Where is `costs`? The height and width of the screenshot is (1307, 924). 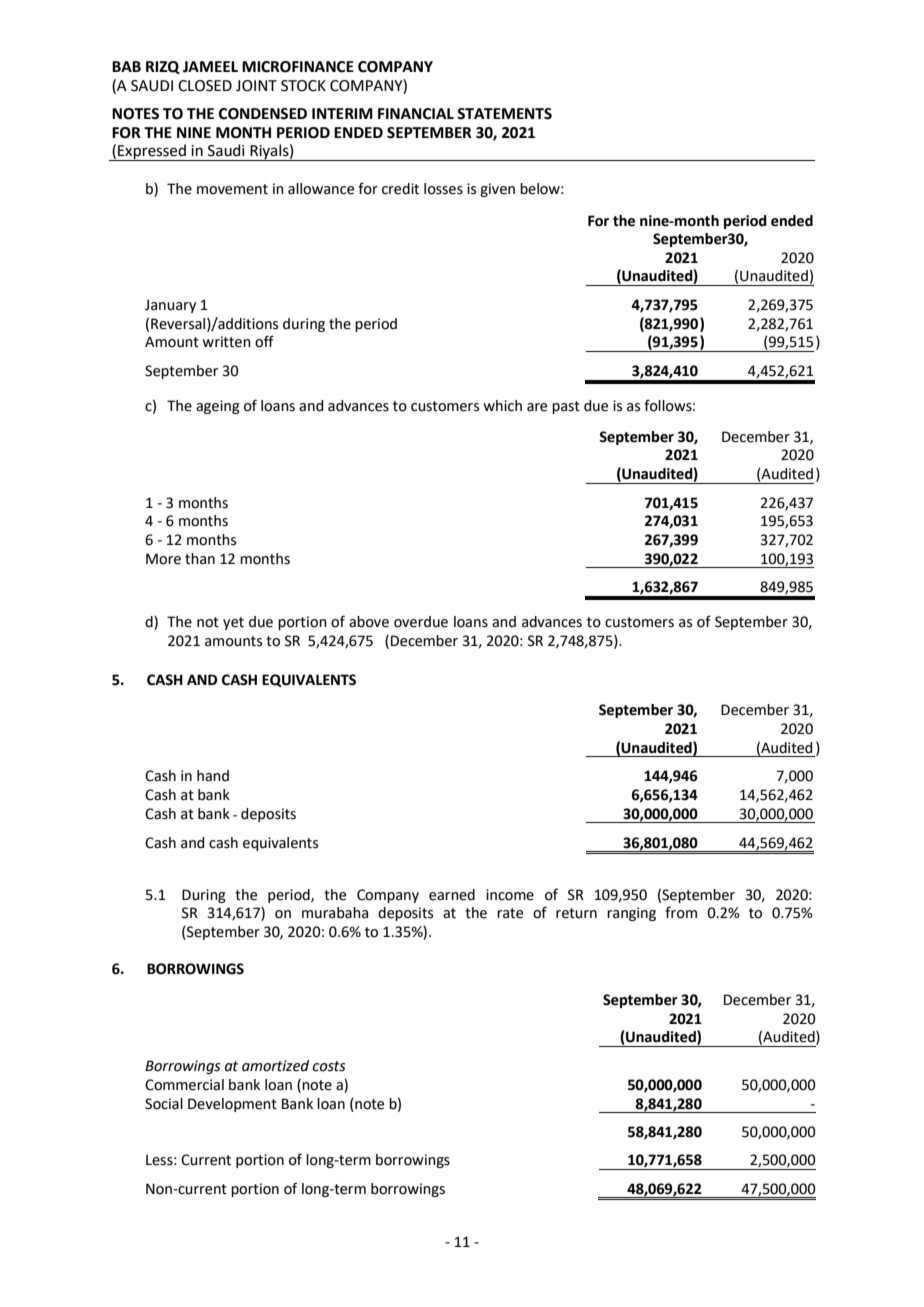 costs is located at coordinates (329, 1066).
